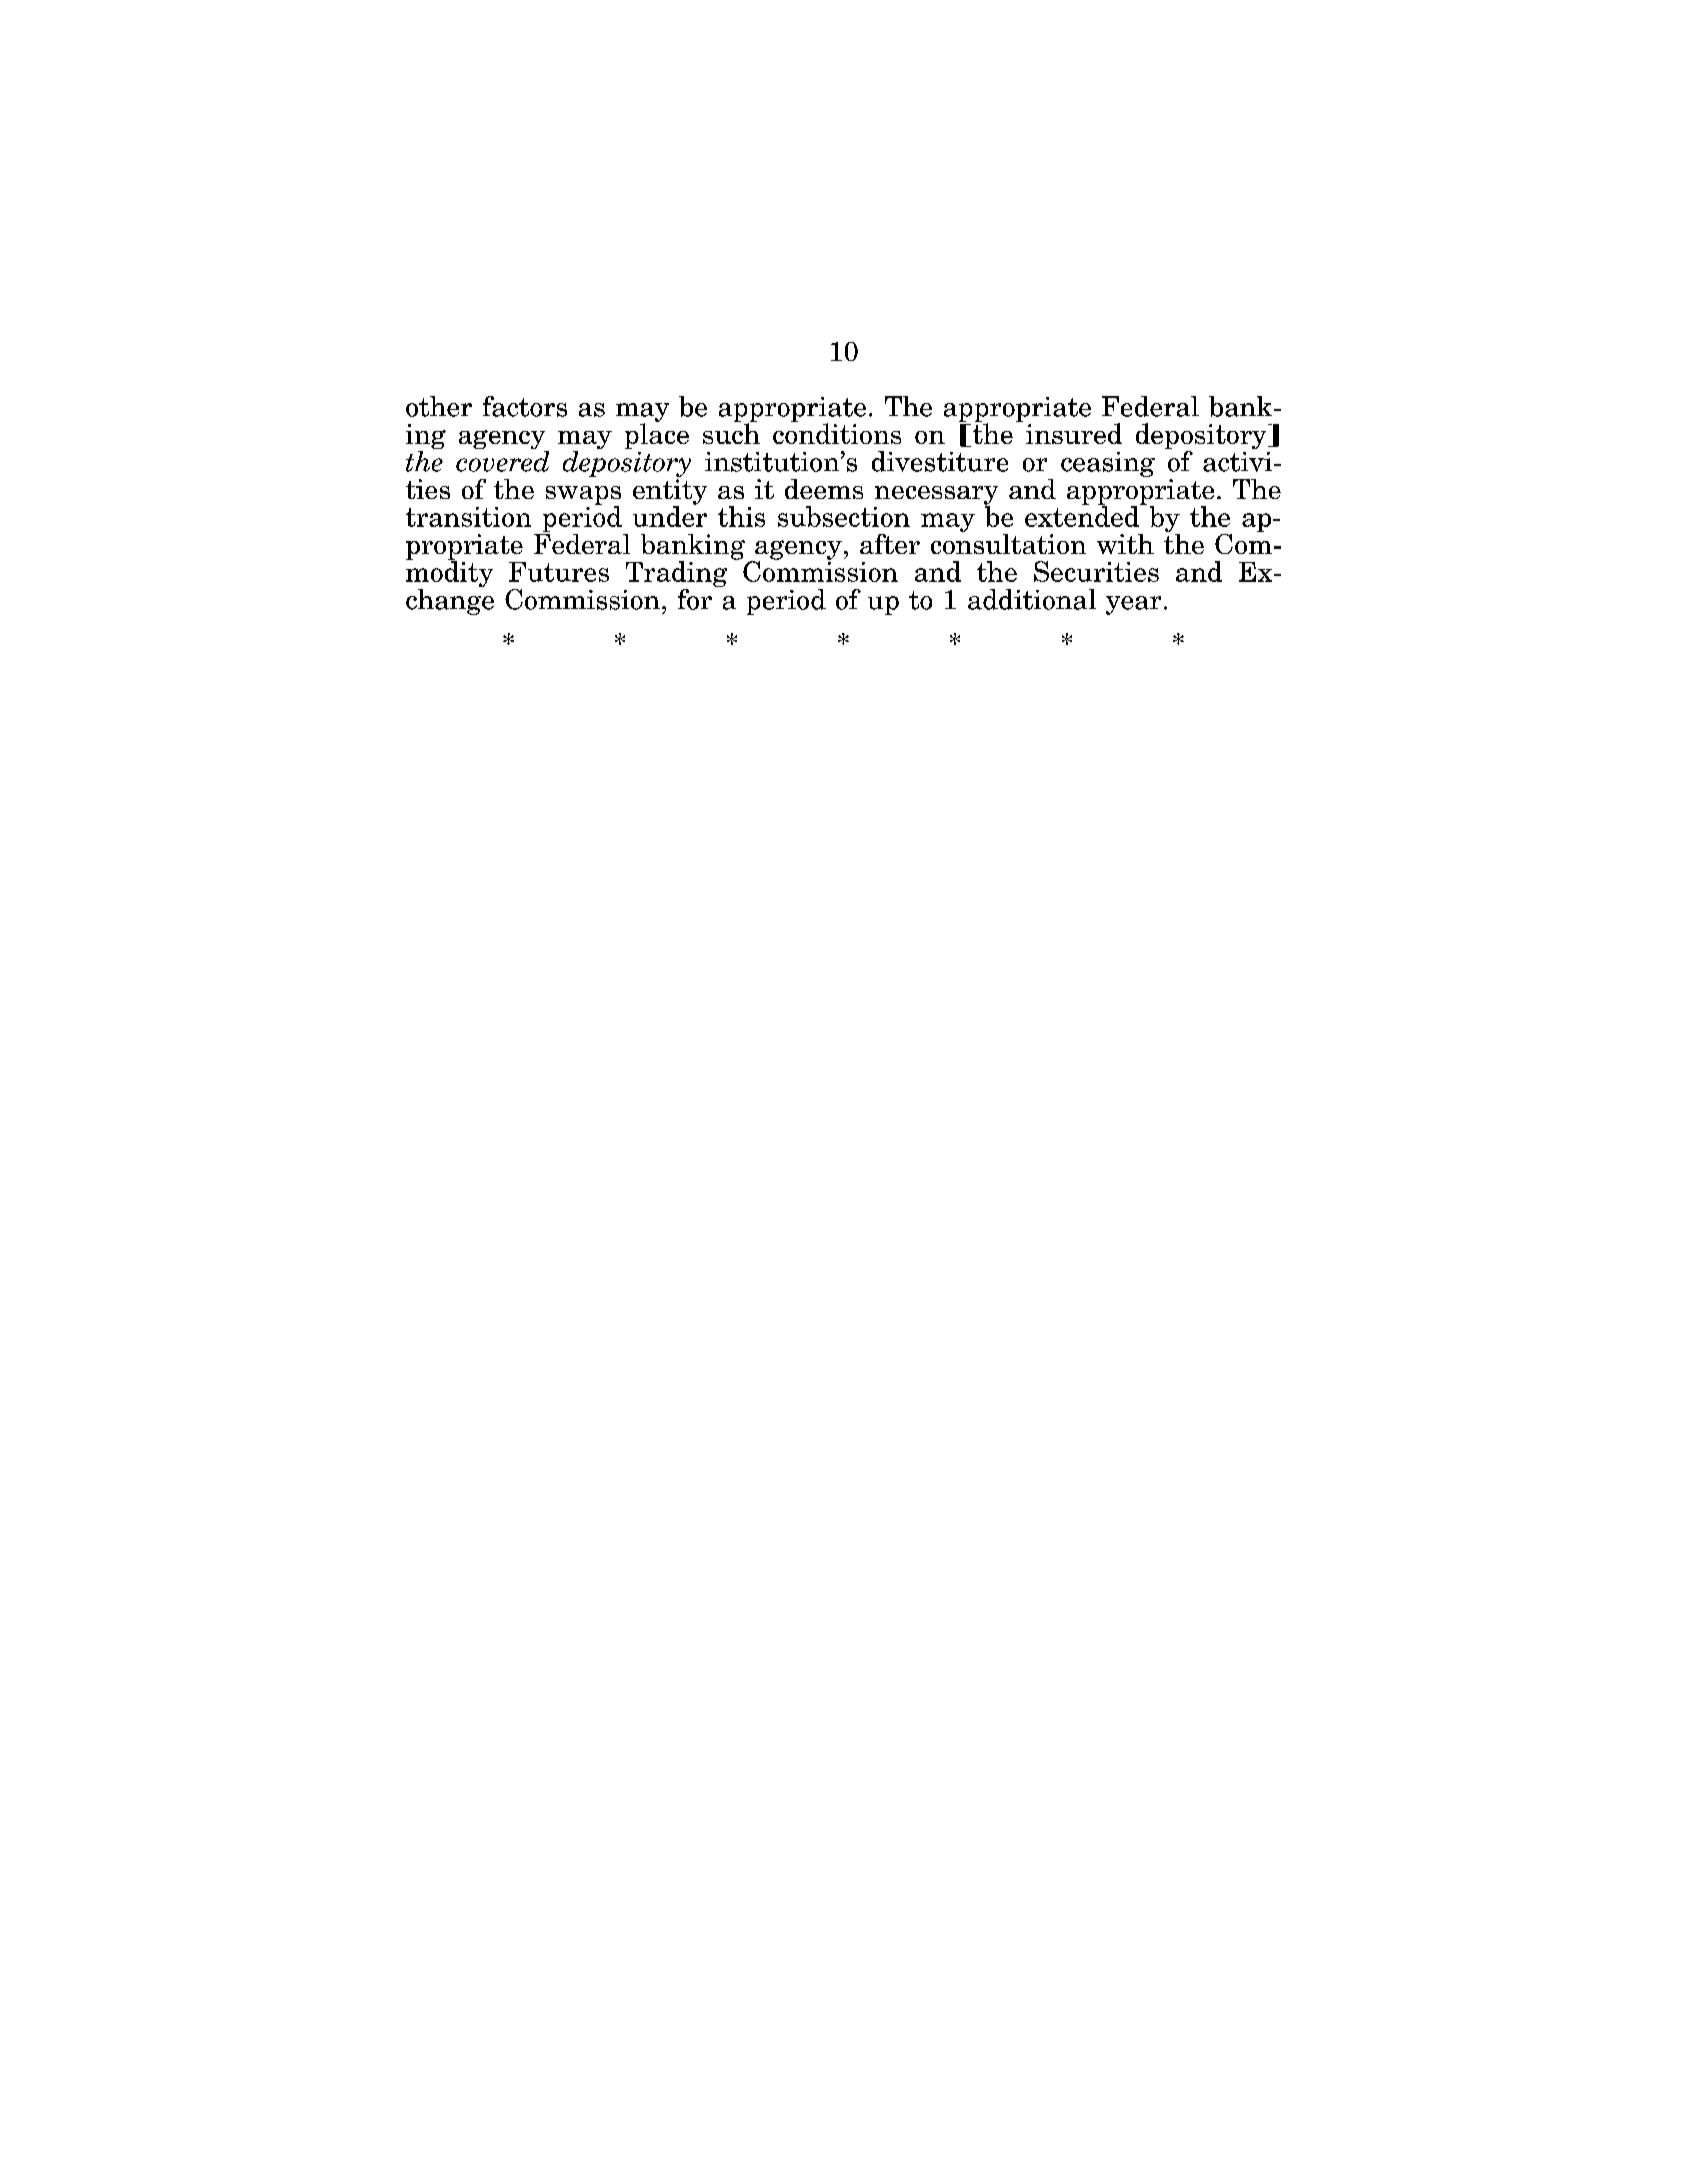 The width and height of the screenshot is (1687, 2183). I want to click on after, so click(890, 544).
